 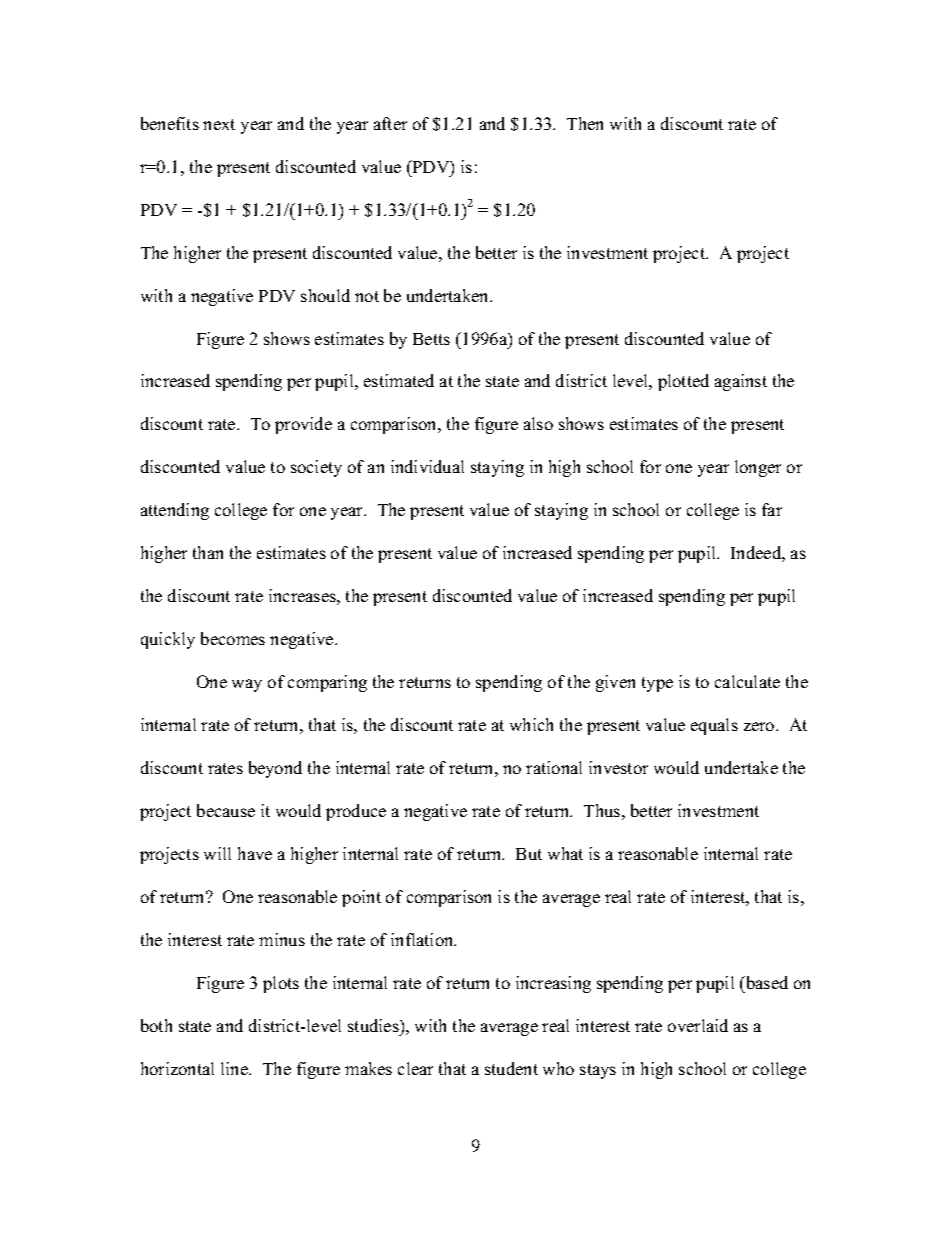 What do you see at coordinates (219, 124) in the screenshot?
I see `next` at bounding box center [219, 124].
